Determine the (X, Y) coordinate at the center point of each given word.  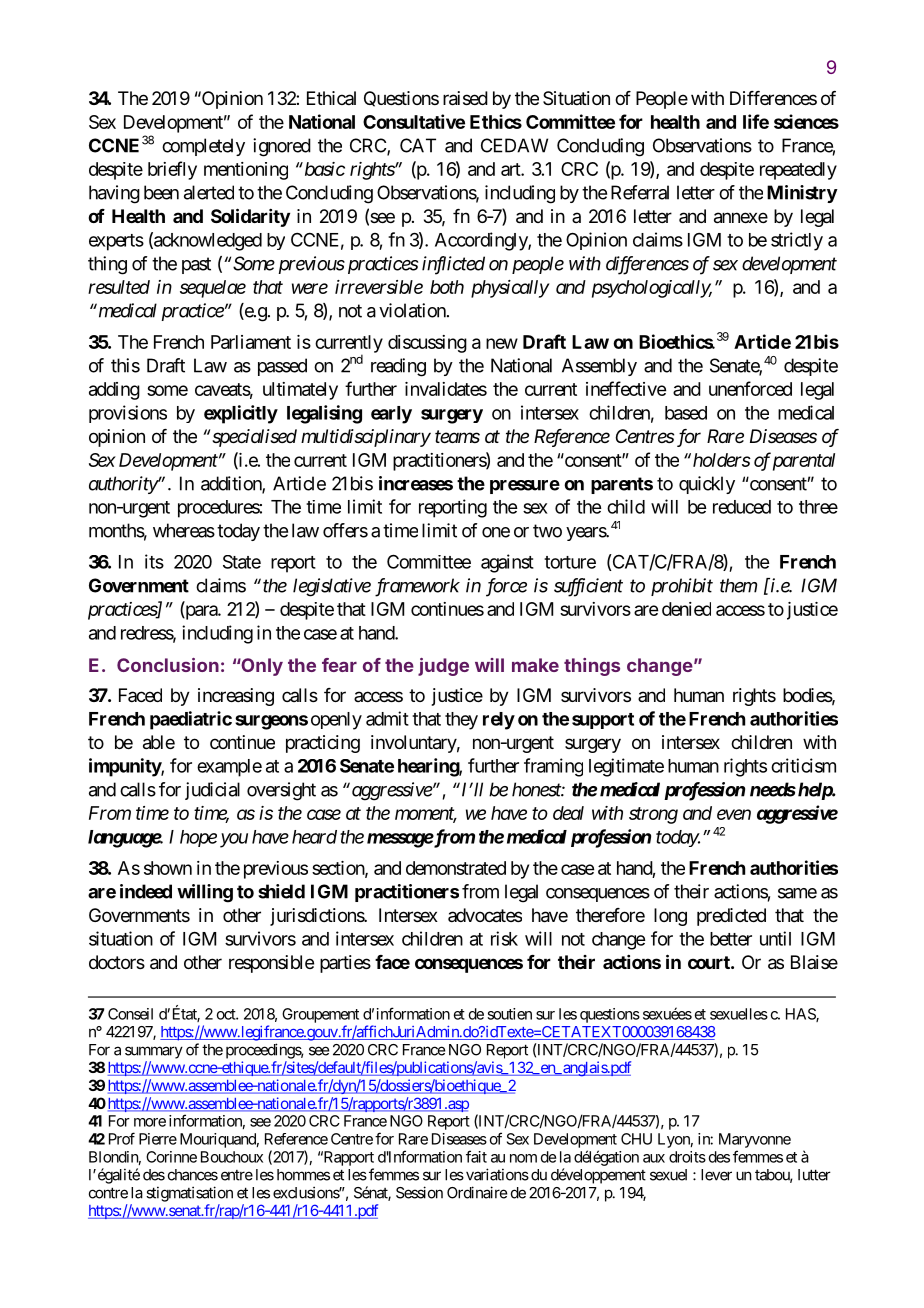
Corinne (171, 1157)
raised (465, 98)
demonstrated (456, 868)
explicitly (241, 414)
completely (203, 147)
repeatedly (798, 171)
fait (476, 1156)
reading (398, 367)
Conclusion (168, 665)
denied (686, 609)
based (686, 413)
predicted (731, 917)
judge (443, 667)
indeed (146, 891)
